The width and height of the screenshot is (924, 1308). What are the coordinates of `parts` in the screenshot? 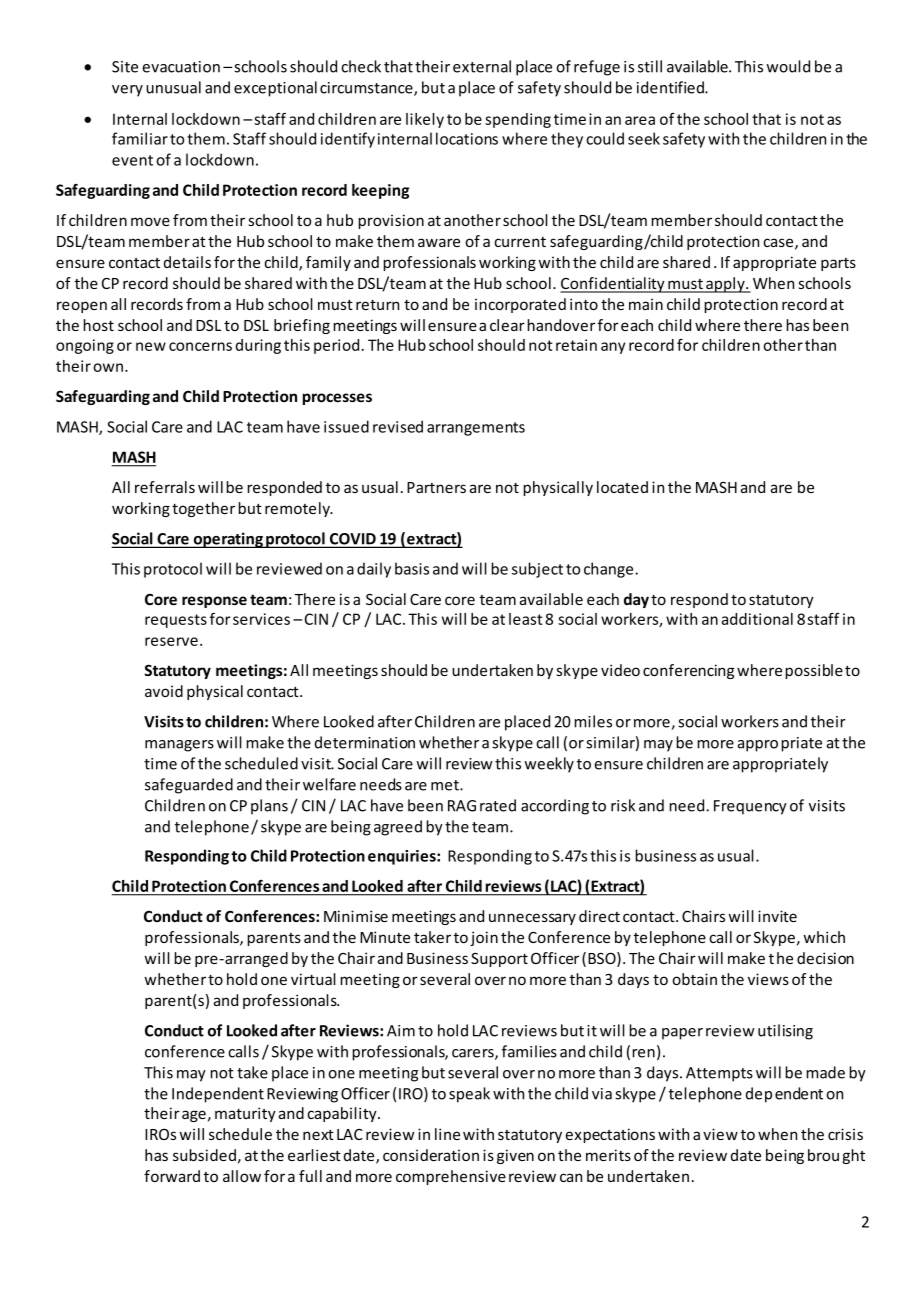 It's located at (838, 264).
